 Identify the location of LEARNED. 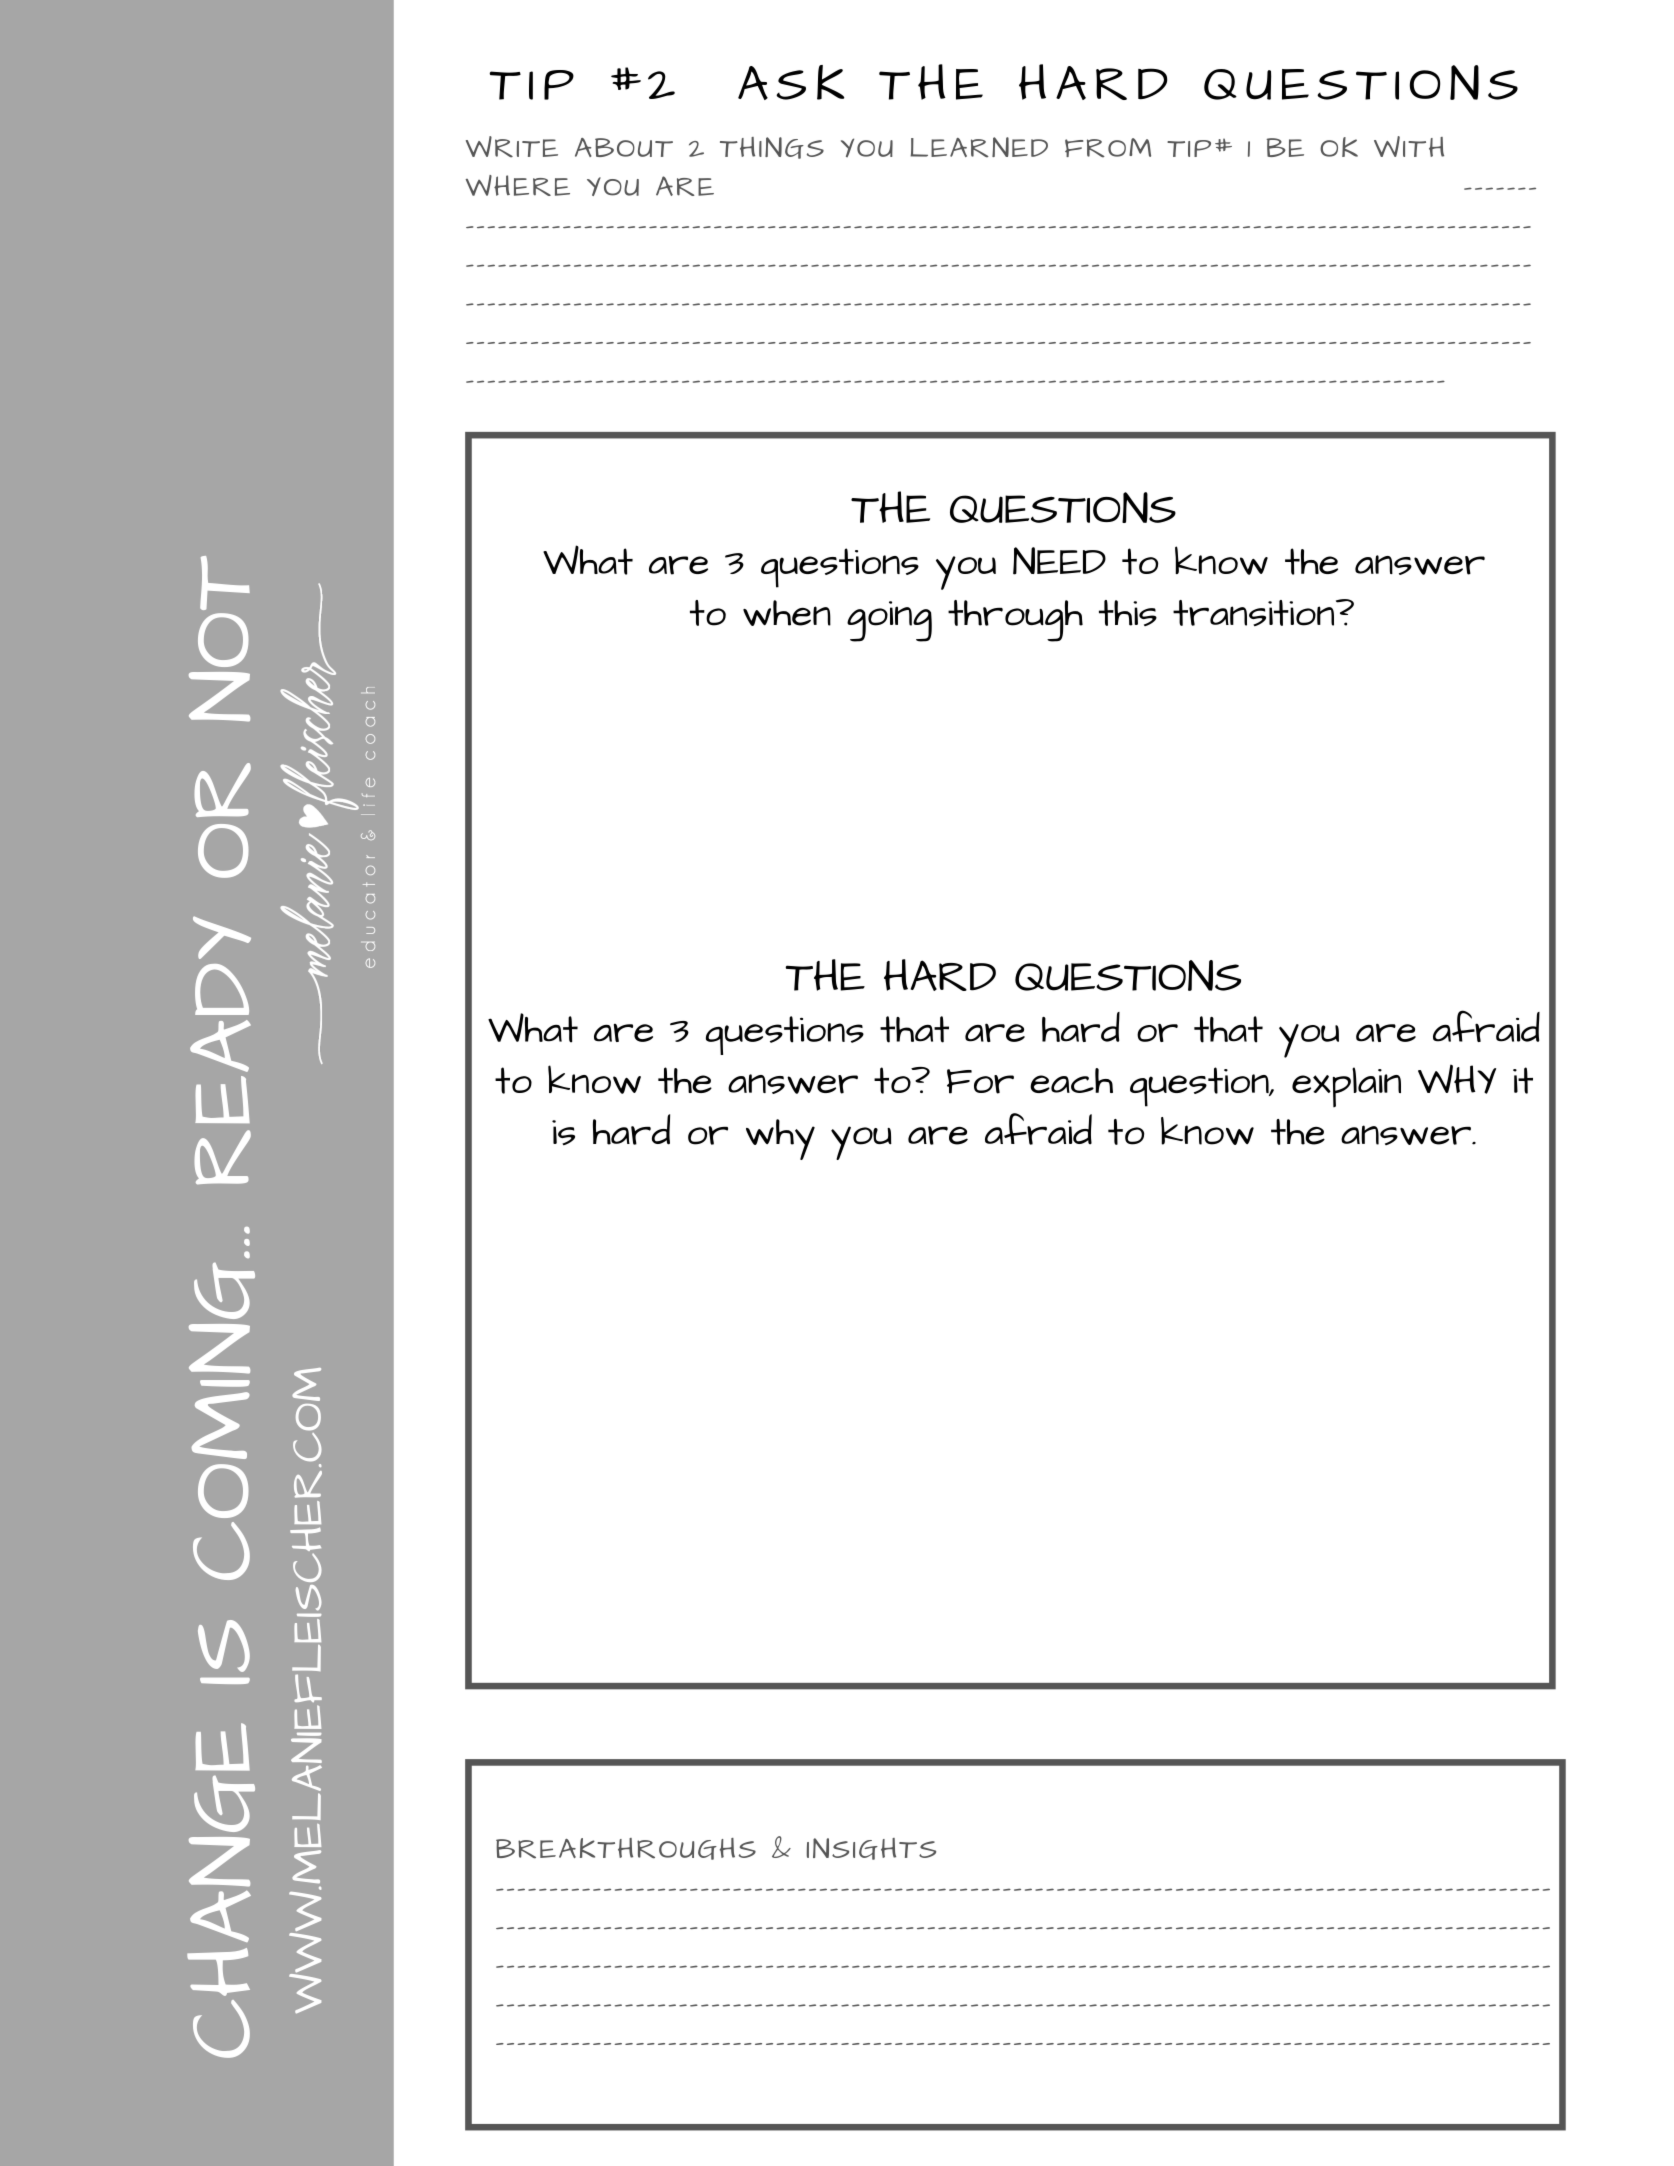
(979, 147).
